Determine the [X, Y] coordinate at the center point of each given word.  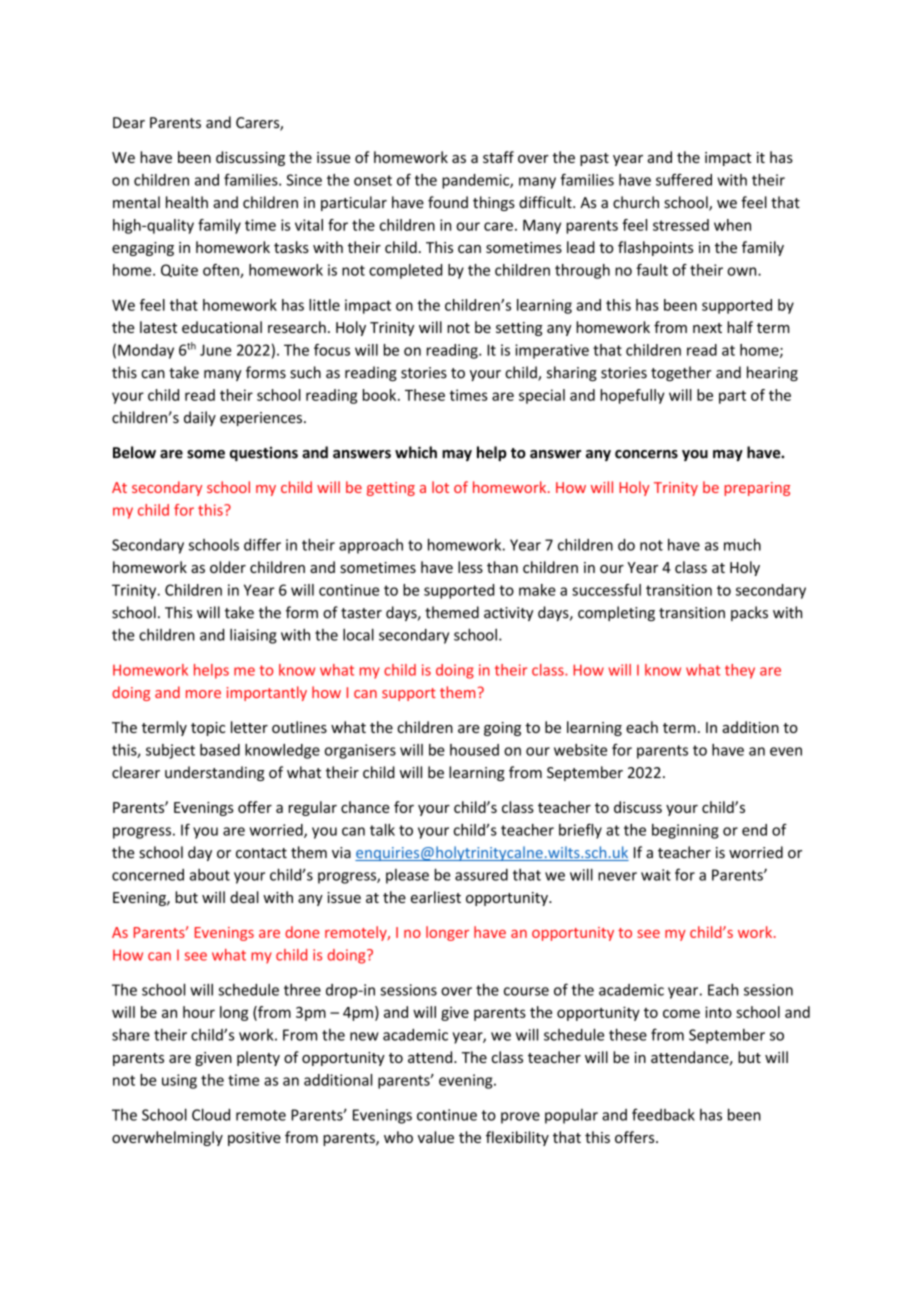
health [187, 202]
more [203, 694]
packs [749, 613]
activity [508, 614]
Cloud [211, 1114]
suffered [684, 179]
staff [498, 157]
